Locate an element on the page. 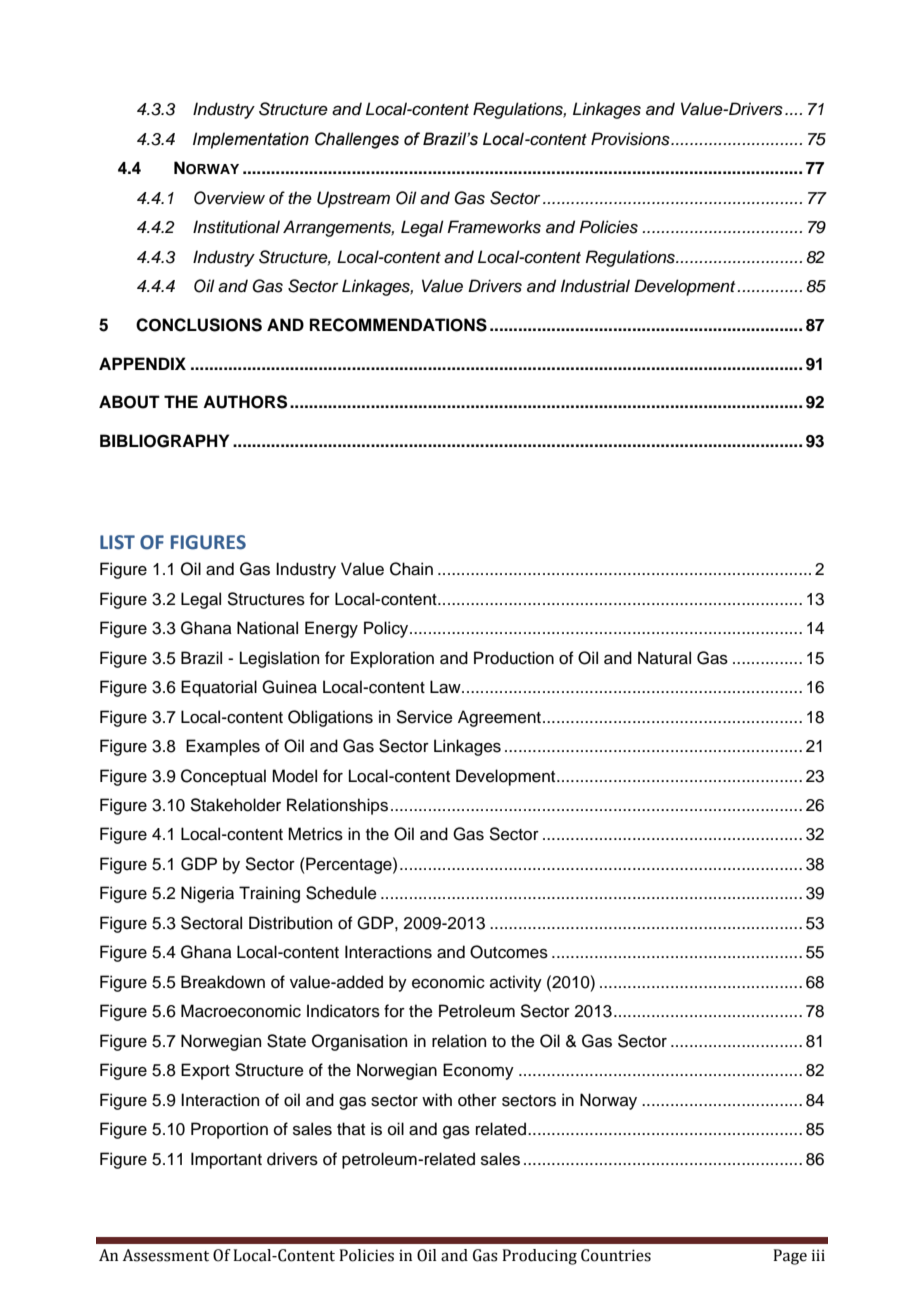 This document has width=924, height=1308. Law is located at coordinates (446, 687).
